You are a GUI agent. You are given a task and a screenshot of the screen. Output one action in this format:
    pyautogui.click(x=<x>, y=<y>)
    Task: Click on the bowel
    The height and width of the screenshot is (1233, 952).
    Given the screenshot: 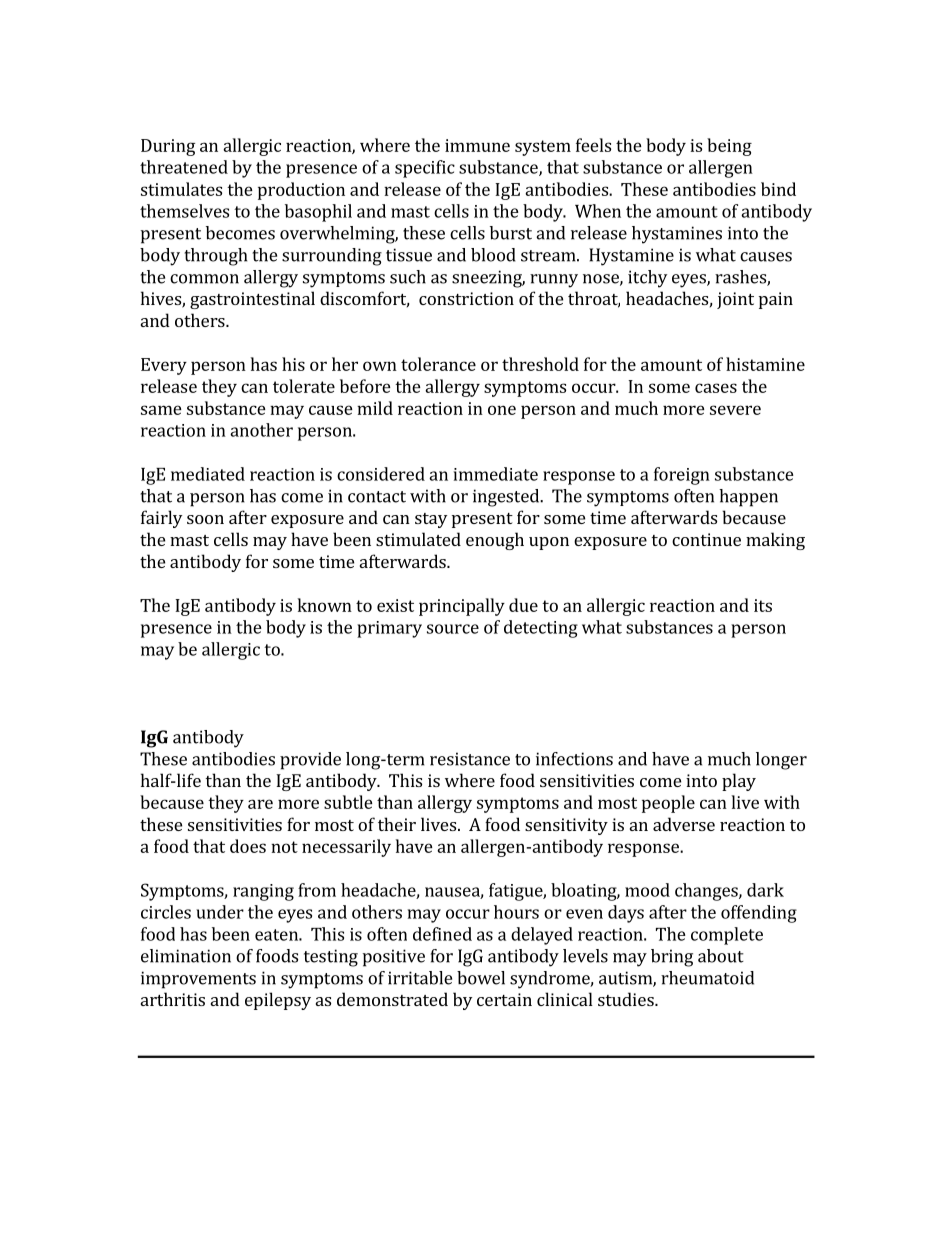 What is the action you would take?
    pyautogui.click(x=481, y=978)
